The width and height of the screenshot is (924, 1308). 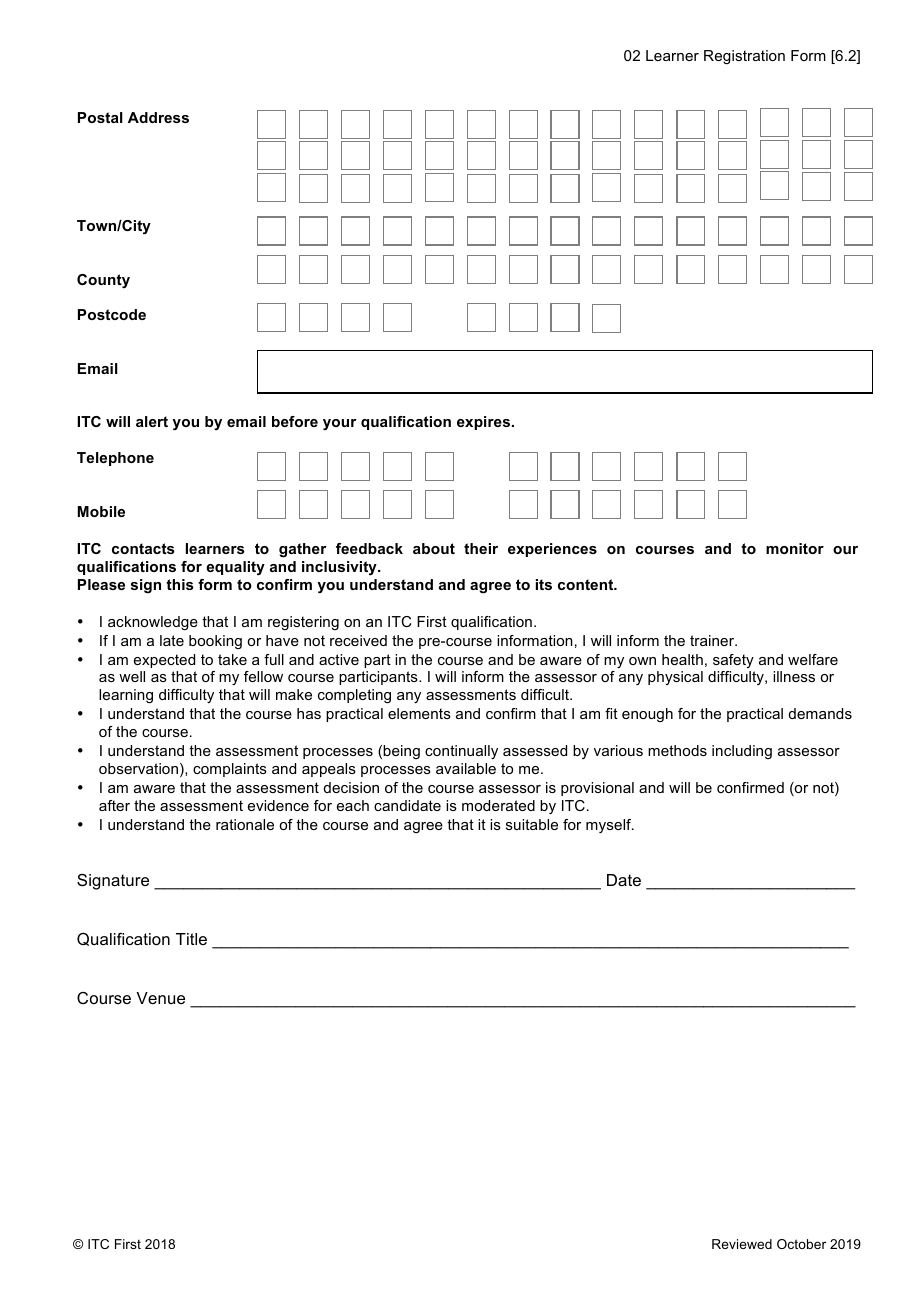 What do you see at coordinates (742, 752) in the screenshot?
I see `including` at bounding box center [742, 752].
